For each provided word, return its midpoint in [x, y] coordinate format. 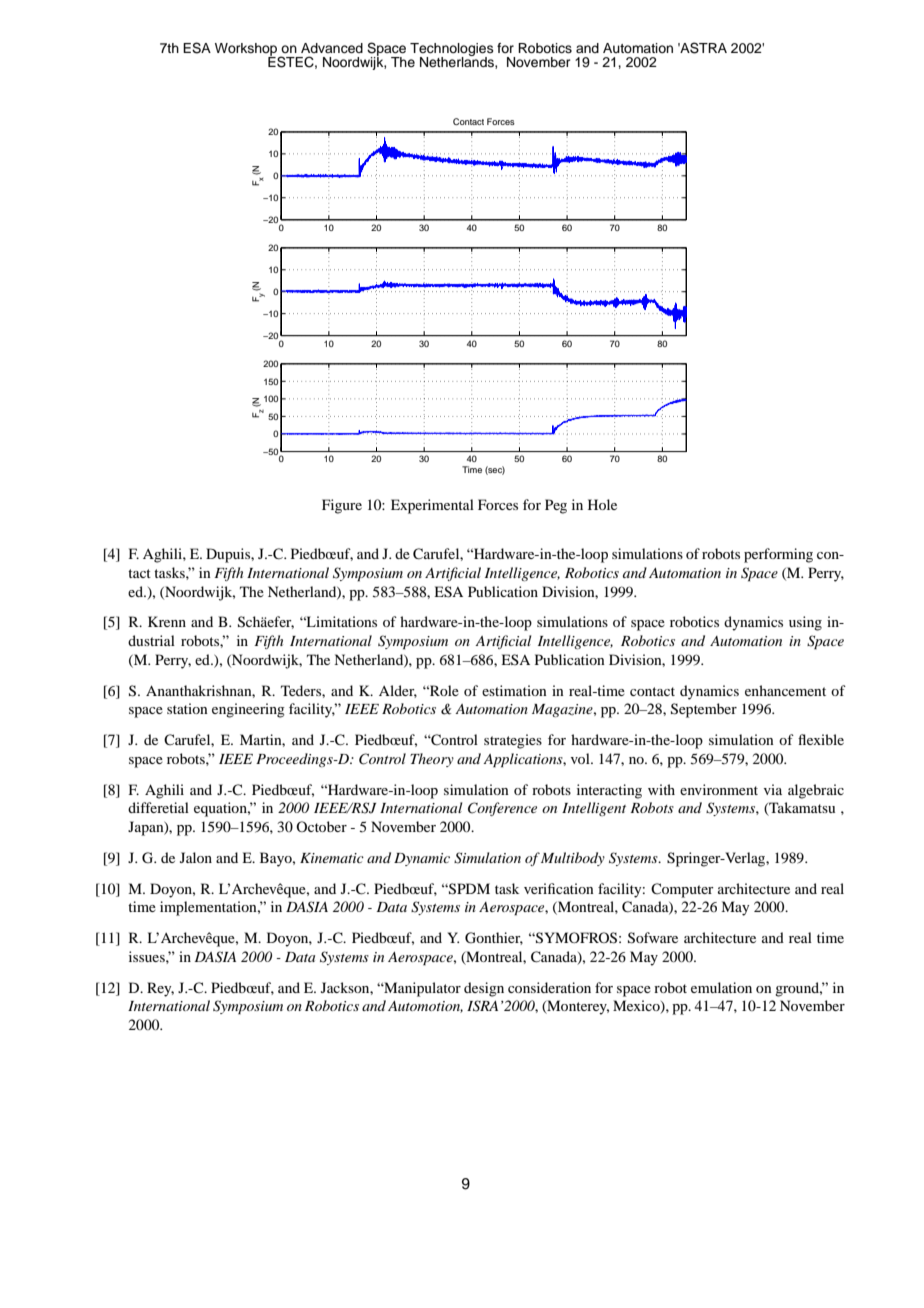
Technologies [452, 50]
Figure [342, 506]
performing [778, 555]
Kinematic [332, 858]
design [484, 989]
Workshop [247, 50]
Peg [556, 506]
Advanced [332, 48]
